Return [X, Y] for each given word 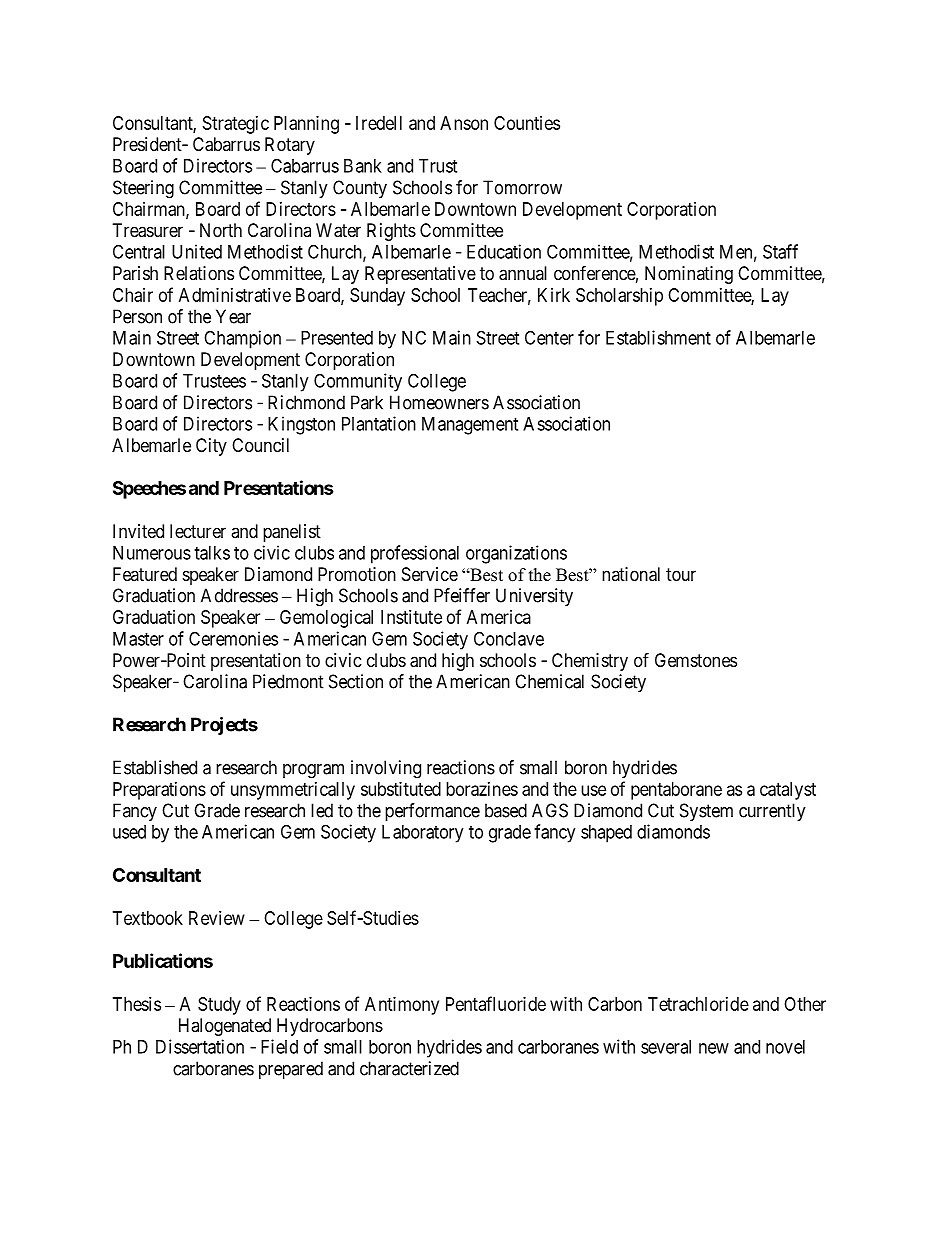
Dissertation [200, 1046]
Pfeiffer [462, 595]
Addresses [239, 595]
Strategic [236, 125]
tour [681, 574]
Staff [780, 251]
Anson [464, 123]
